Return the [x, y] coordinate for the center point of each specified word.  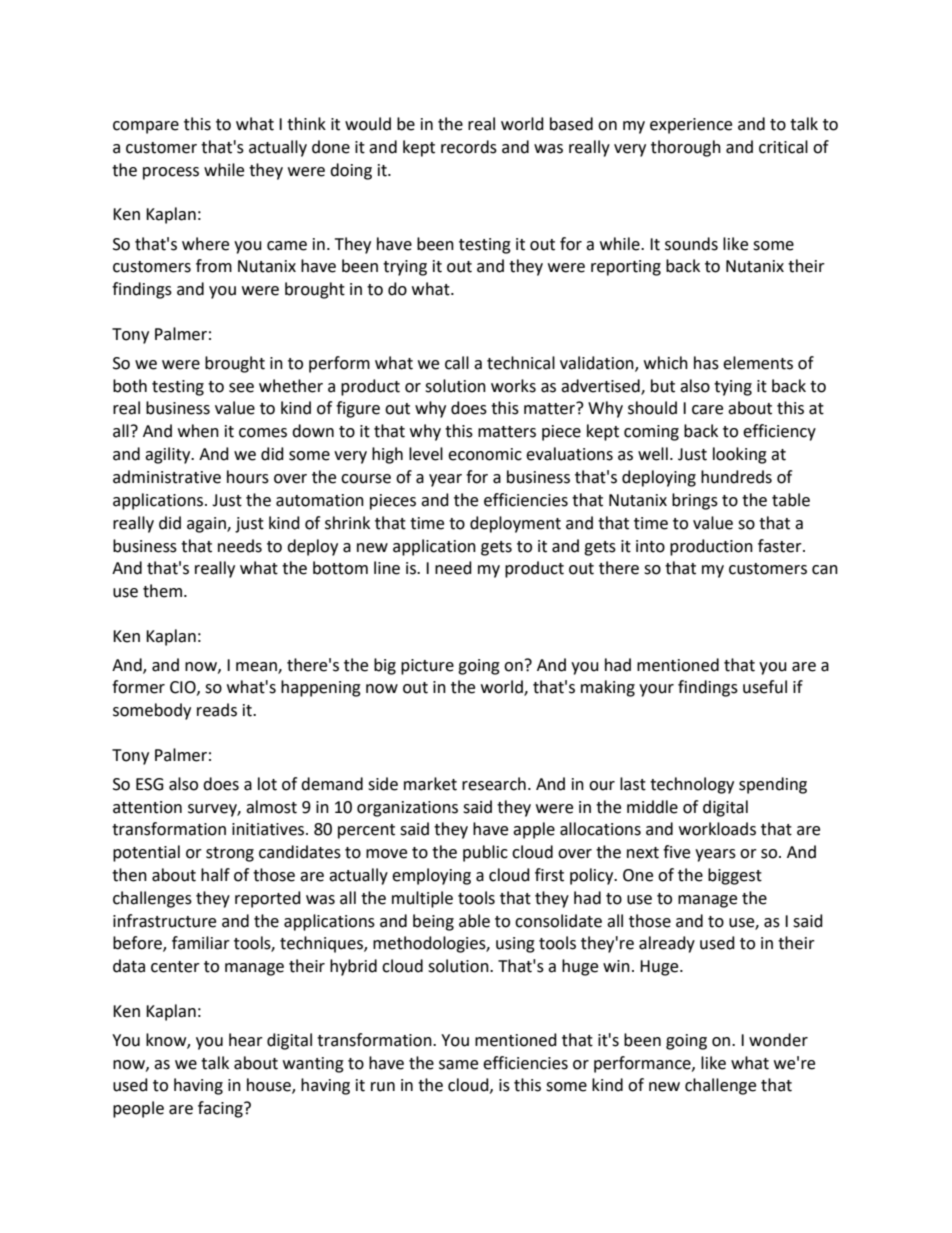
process [171, 173]
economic [485, 454]
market [430, 784]
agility [169, 455]
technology [692, 785]
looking [740, 455]
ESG [150, 784]
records [469, 147]
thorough [686, 148]
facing [221, 1109]
